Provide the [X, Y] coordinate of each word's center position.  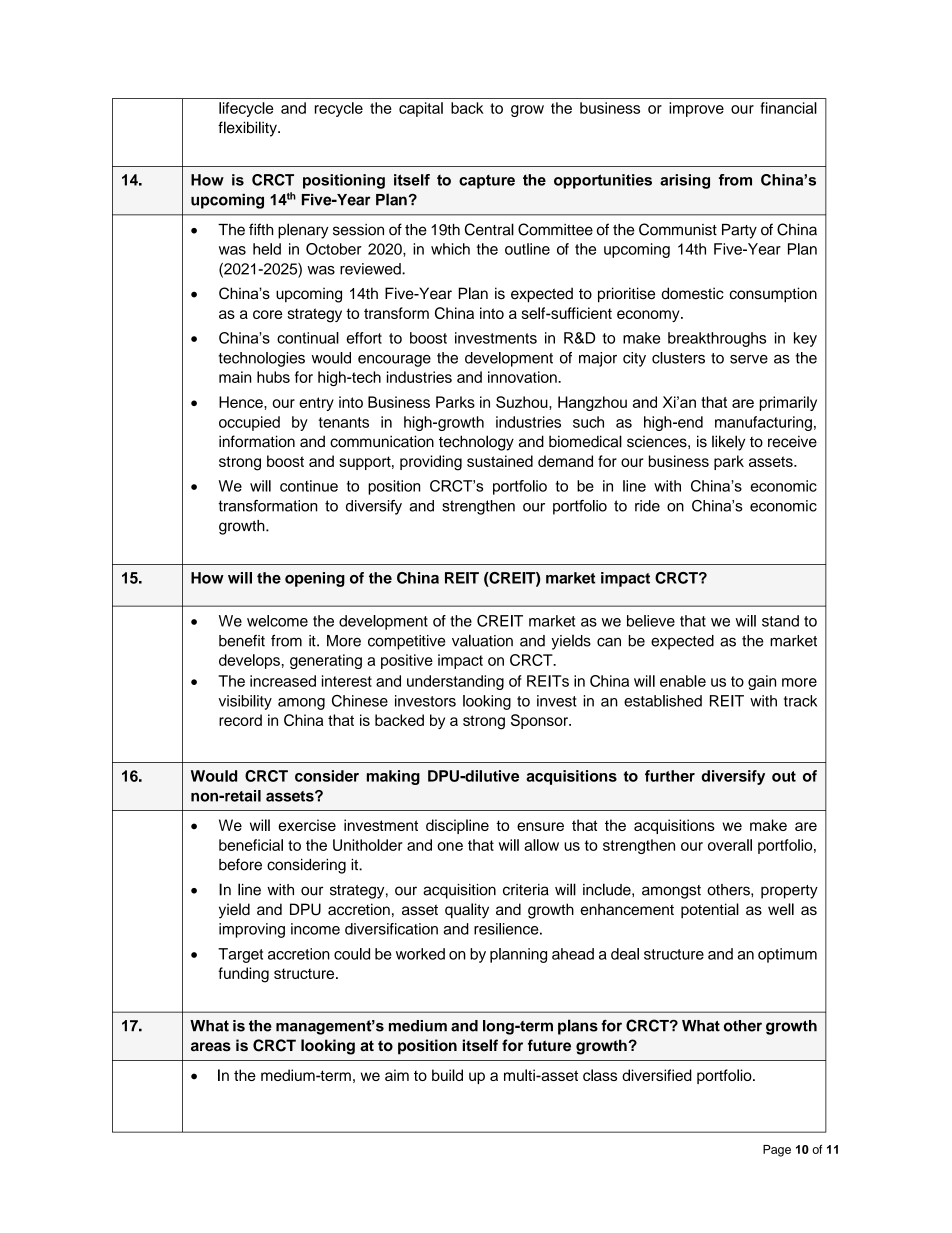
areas [211, 1047]
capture [487, 182]
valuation [482, 640]
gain [762, 682]
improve [696, 109]
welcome [277, 621]
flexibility [248, 129]
